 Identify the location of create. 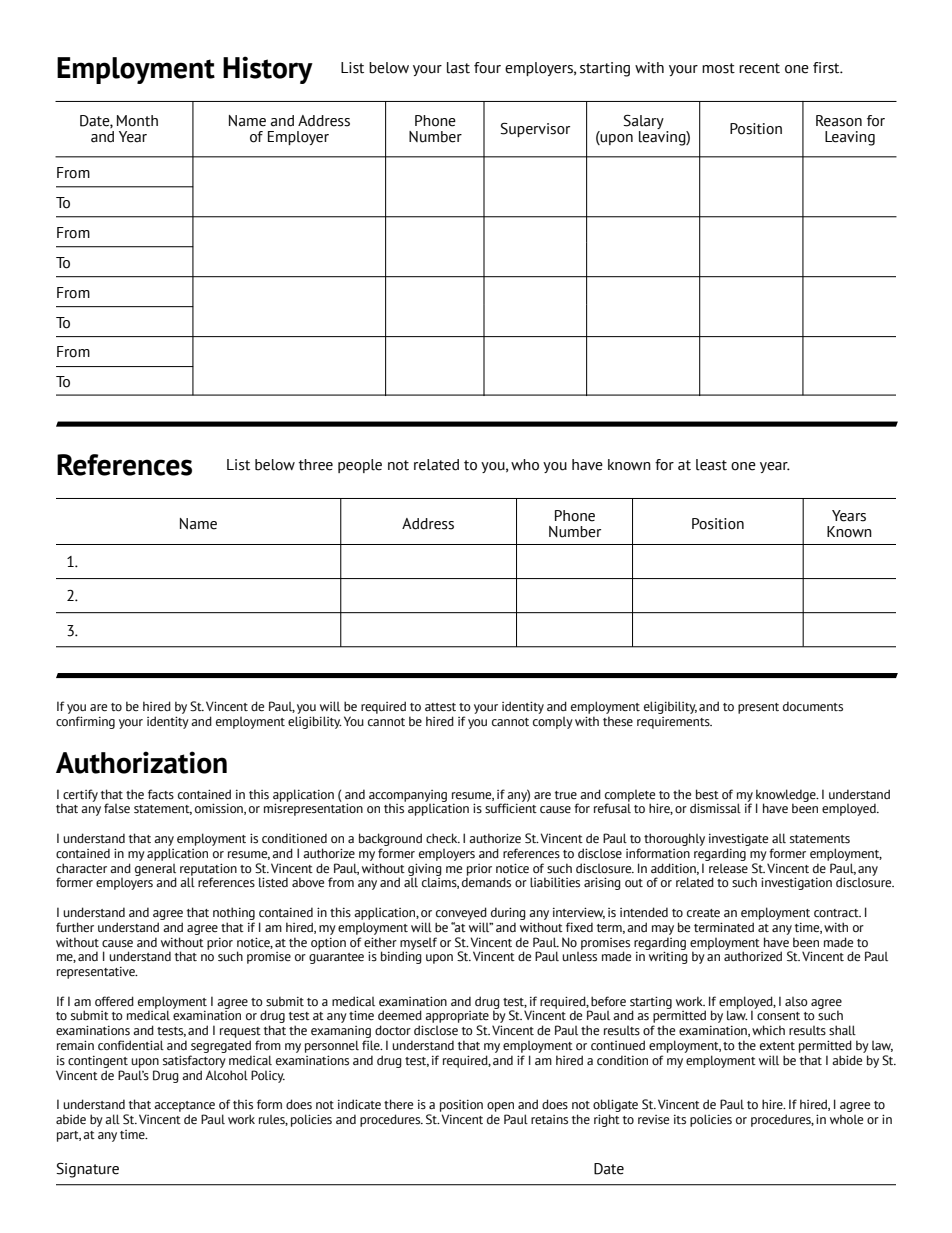
(703, 913).
